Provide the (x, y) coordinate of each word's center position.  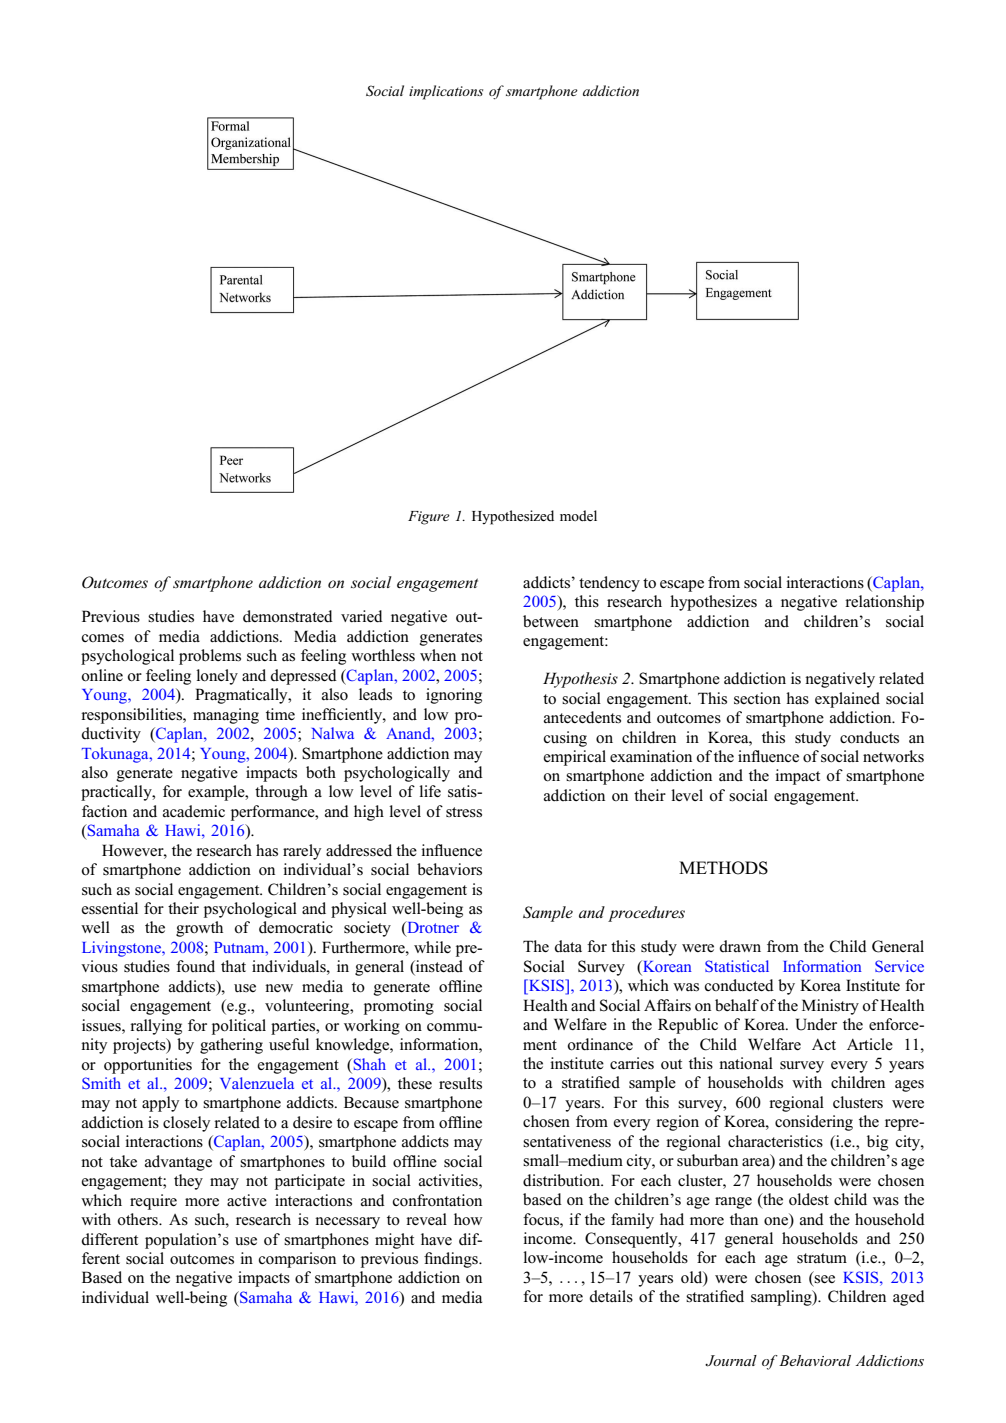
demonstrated (288, 616)
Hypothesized (513, 517)
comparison (297, 1260)
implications (446, 92)
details (611, 1296)
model (578, 515)
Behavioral (814, 1360)
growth (199, 929)
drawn (740, 946)
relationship (884, 603)
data (568, 946)
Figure (429, 518)
